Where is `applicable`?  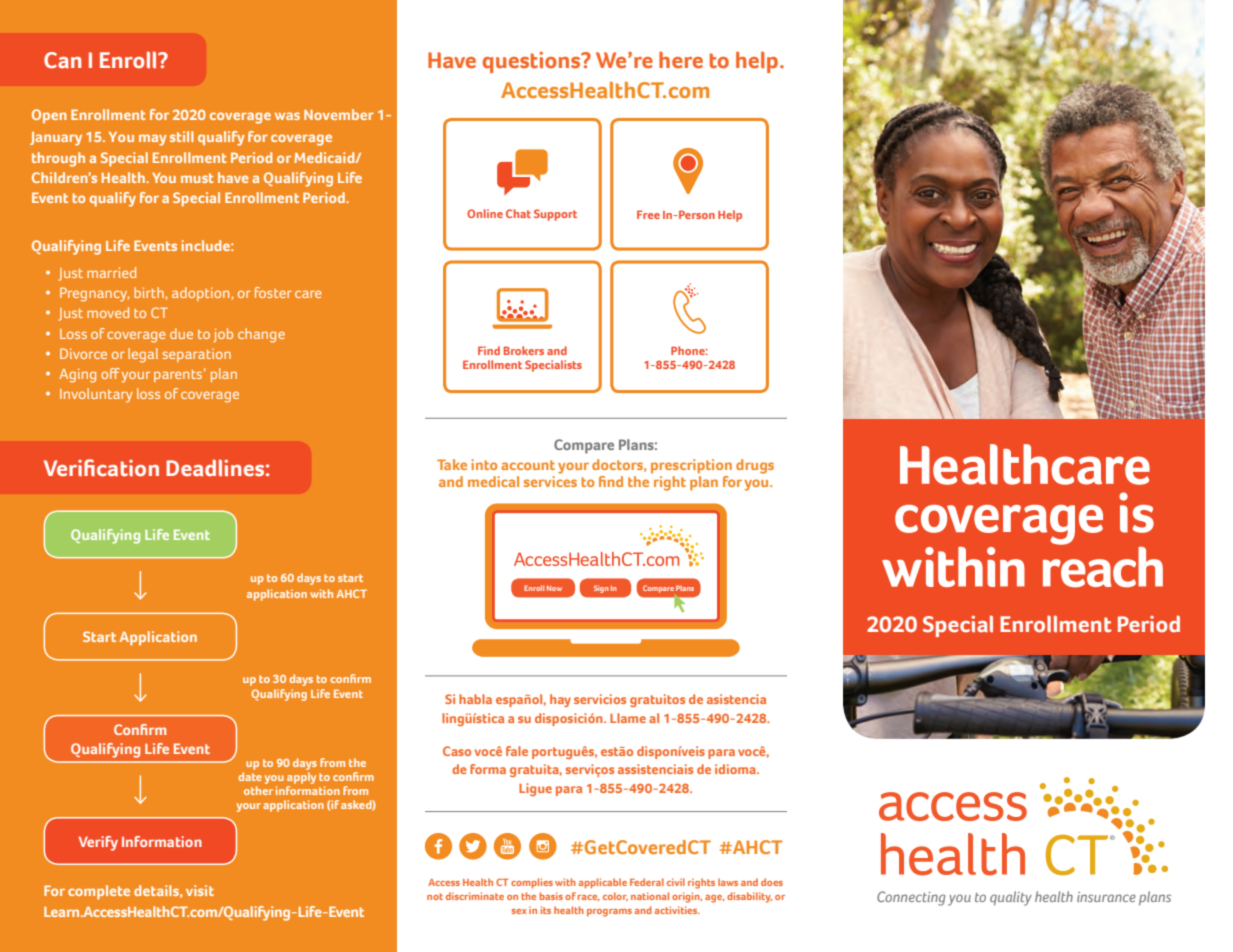 applicable is located at coordinates (603, 883).
